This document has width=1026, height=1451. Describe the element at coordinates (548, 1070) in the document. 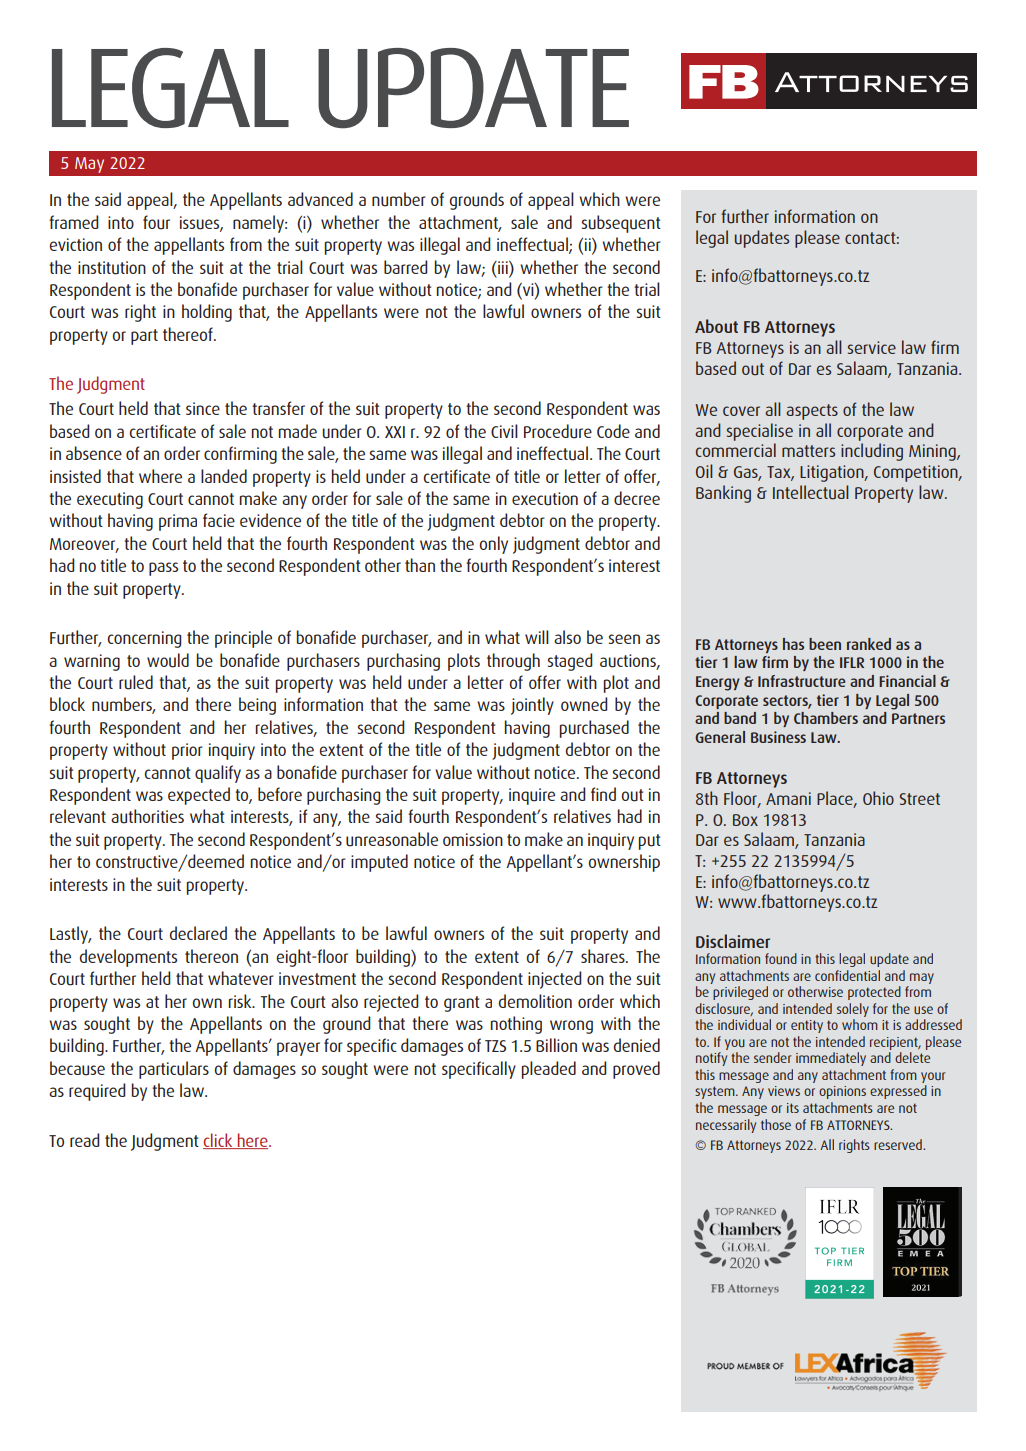

I see `pleaded` at that location.
